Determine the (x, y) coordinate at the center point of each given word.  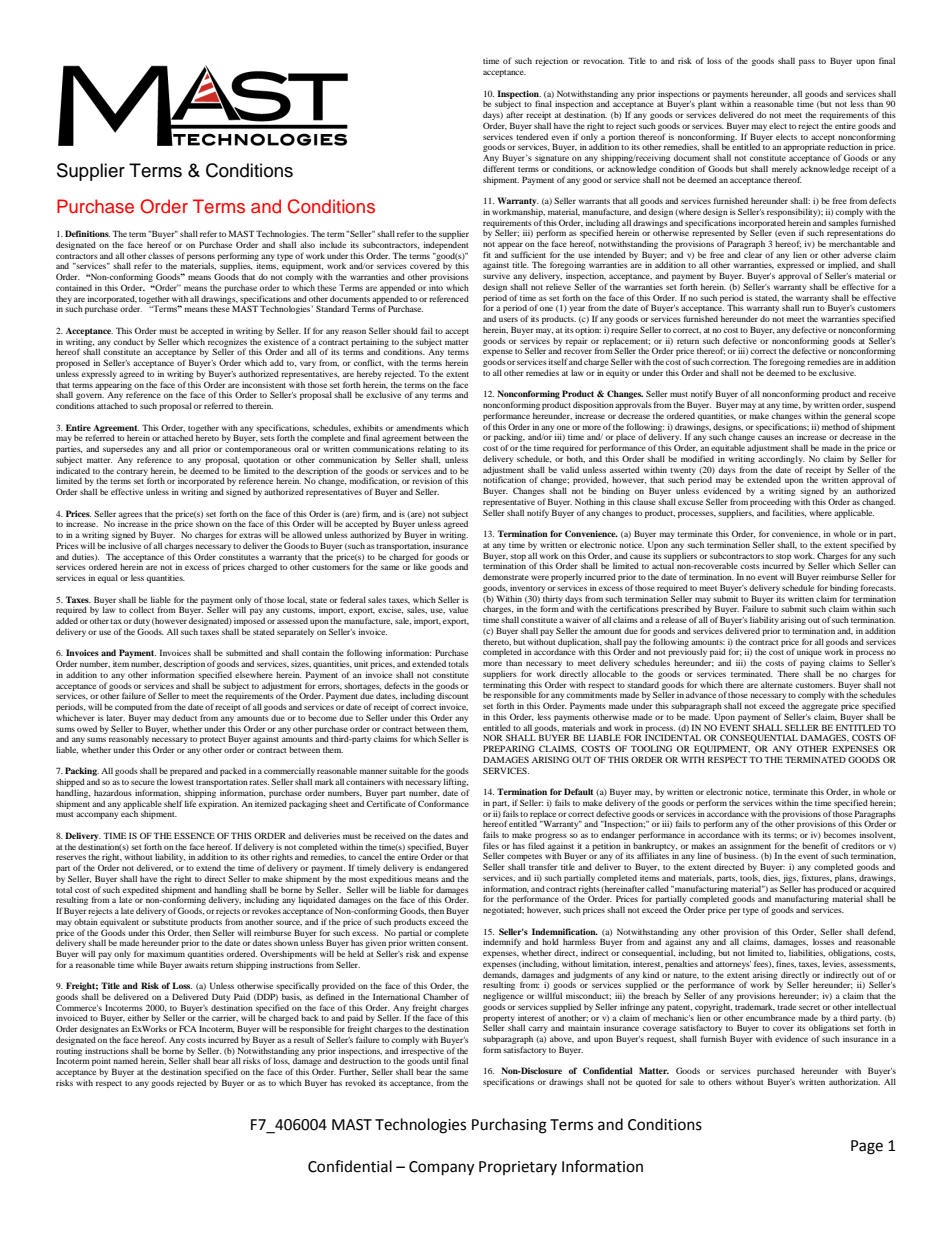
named (125, 1061)
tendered (532, 137)
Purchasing (509, 1126)
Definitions (87, 233)
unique (808, 654)
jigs (790, 878)
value (458, 609)
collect (141, 609)
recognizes (227, 343)
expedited (141, 890)
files (491, 845)
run (808, 308)
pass (807, 62)
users (508, 319)
